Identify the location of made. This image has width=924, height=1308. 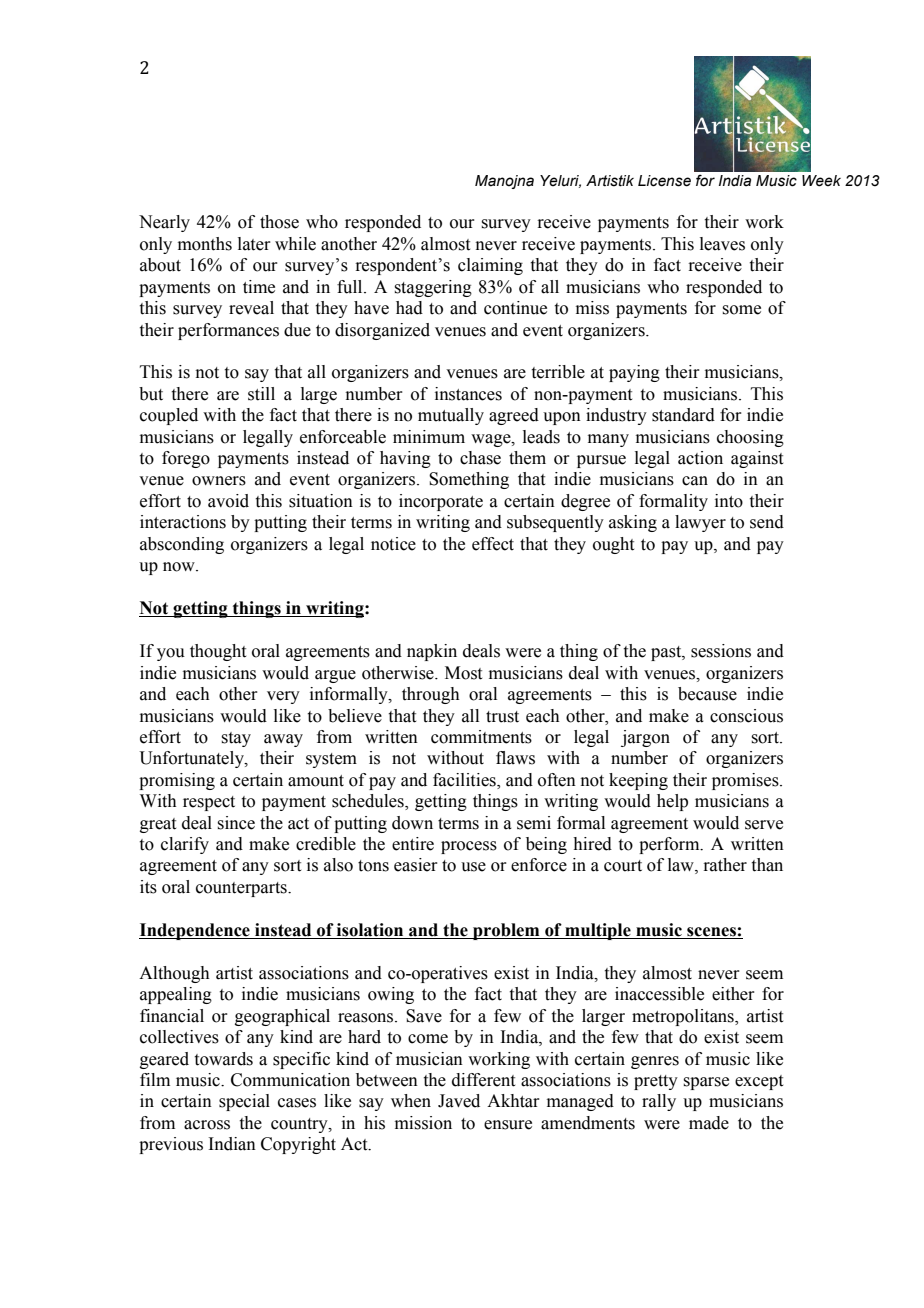
(709, 1123).
